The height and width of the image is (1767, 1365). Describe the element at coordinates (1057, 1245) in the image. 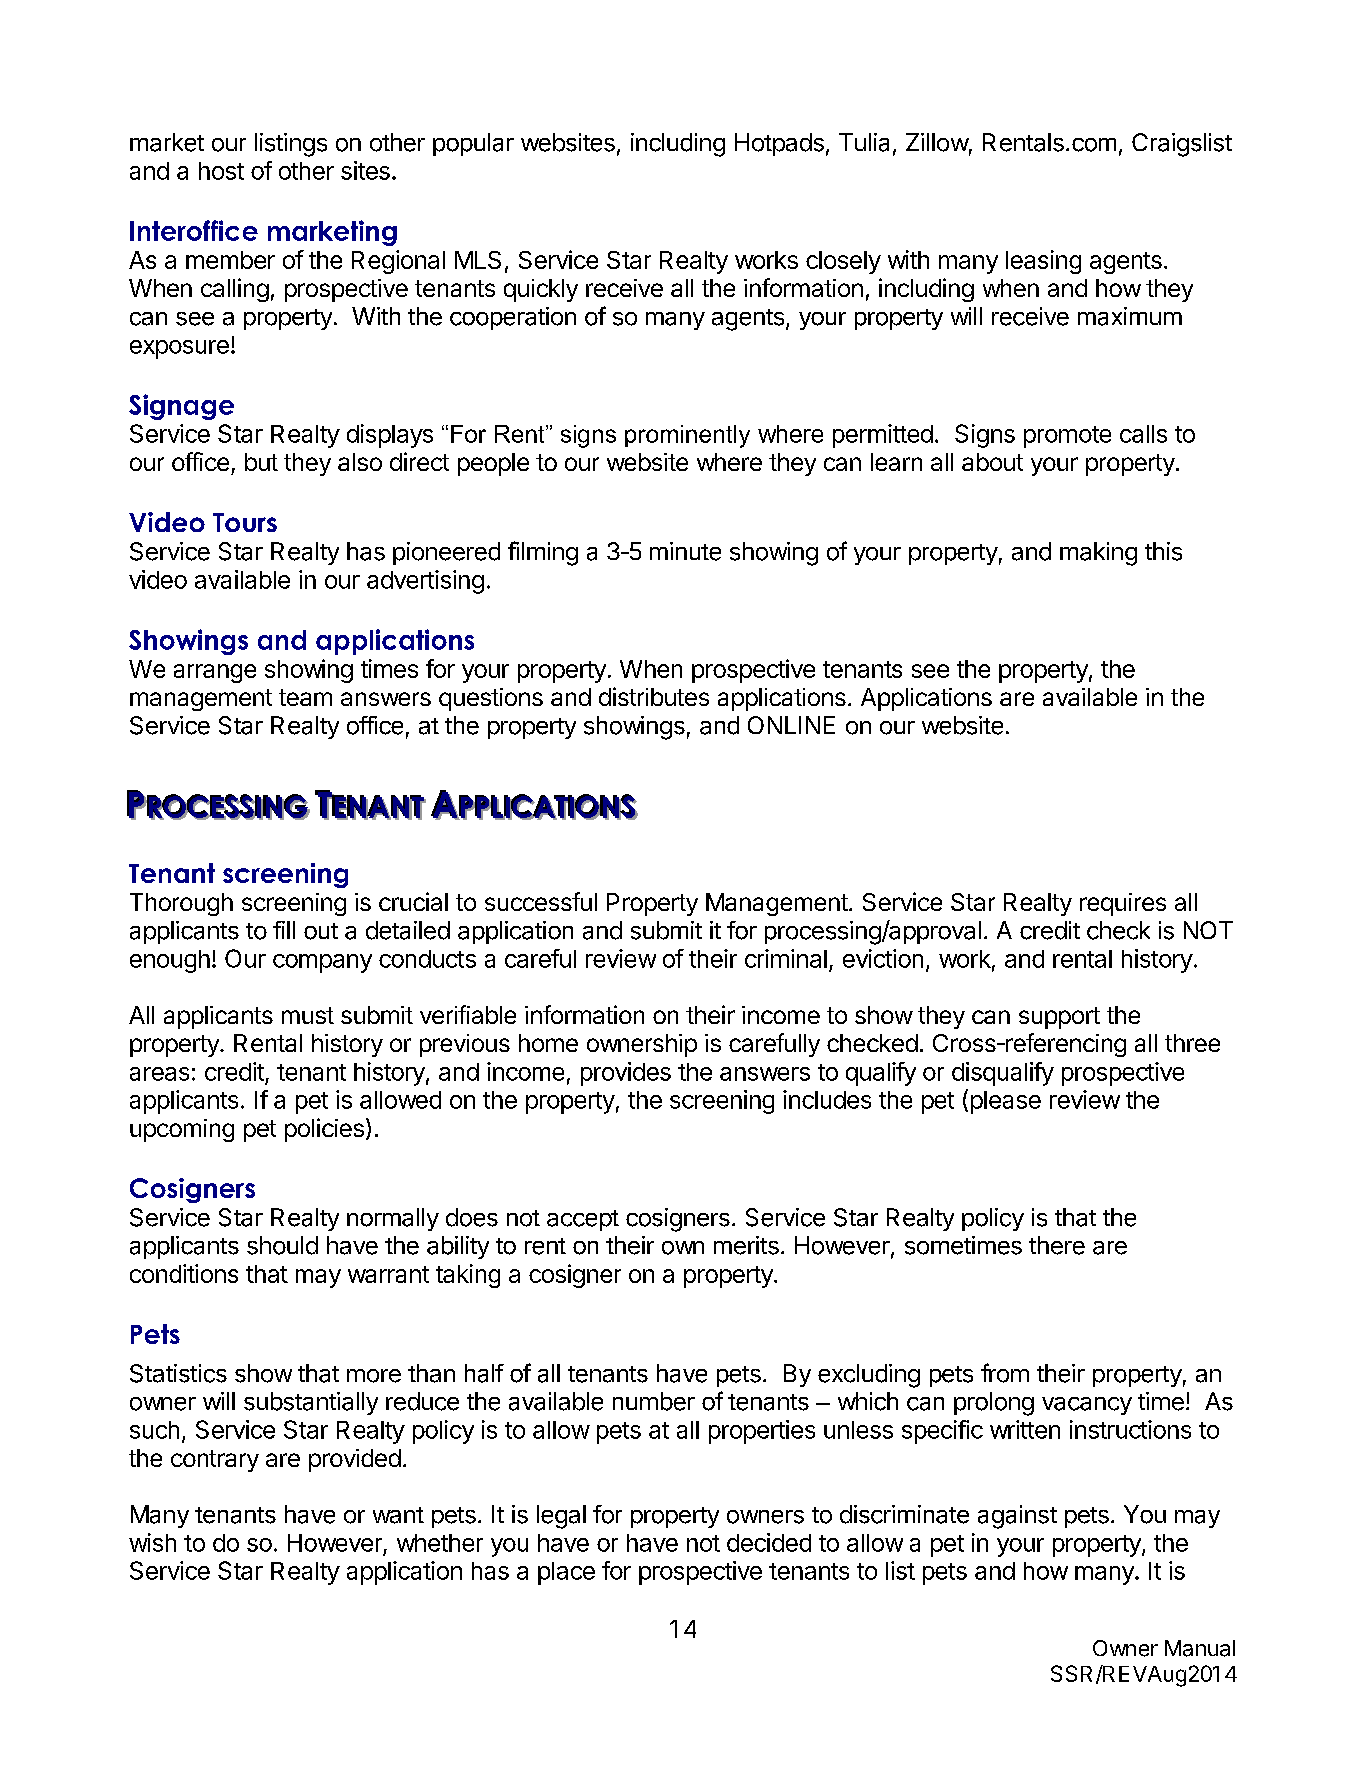

I see `there` at that location.
